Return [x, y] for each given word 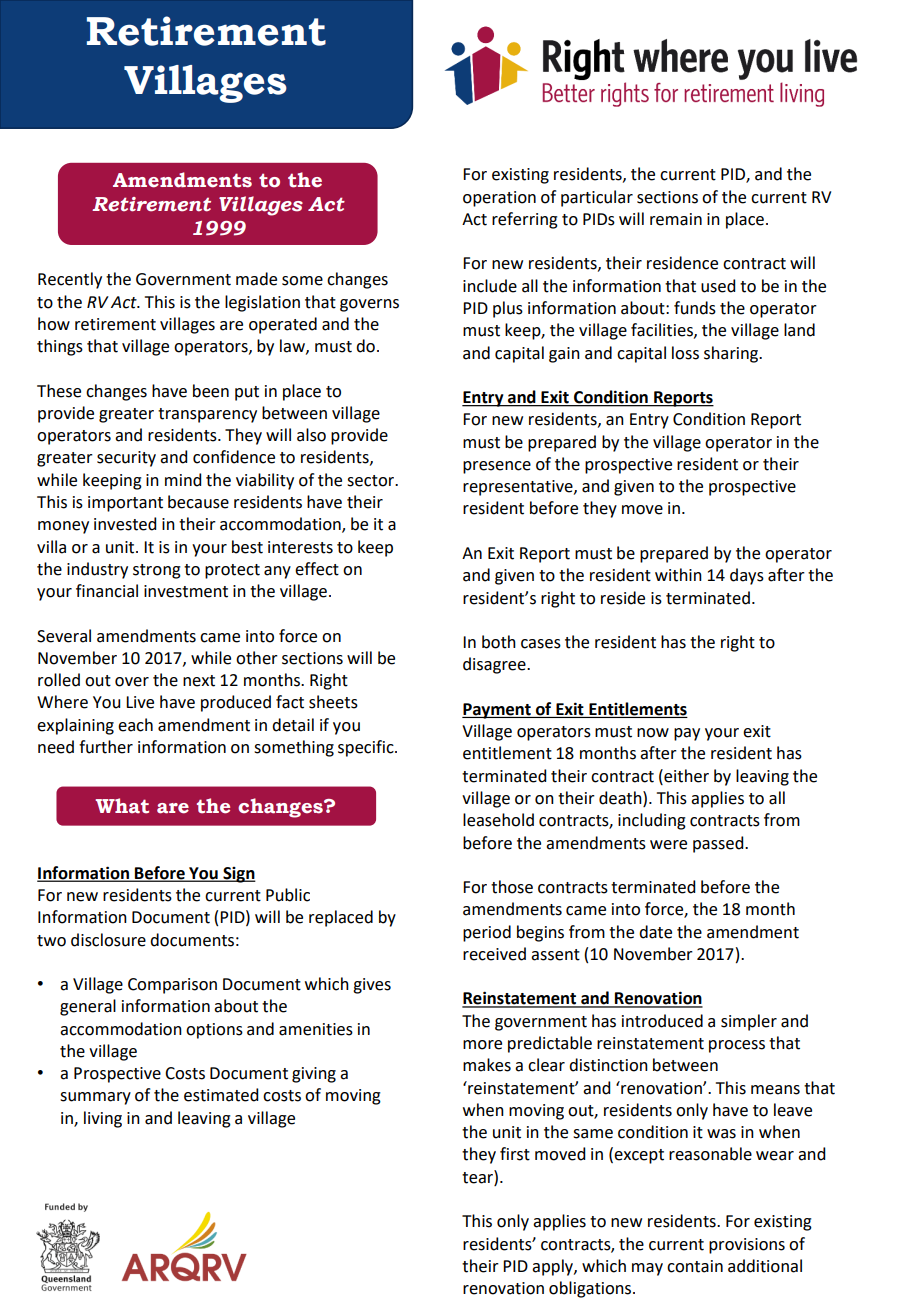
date [655, 932]
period [487, 933]
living [103, 1119]
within [678, 575]
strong [157, 571]
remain [676, 219]
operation [499, 199]
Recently [70, 280]
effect [317, 569]
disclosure [108, 940]
